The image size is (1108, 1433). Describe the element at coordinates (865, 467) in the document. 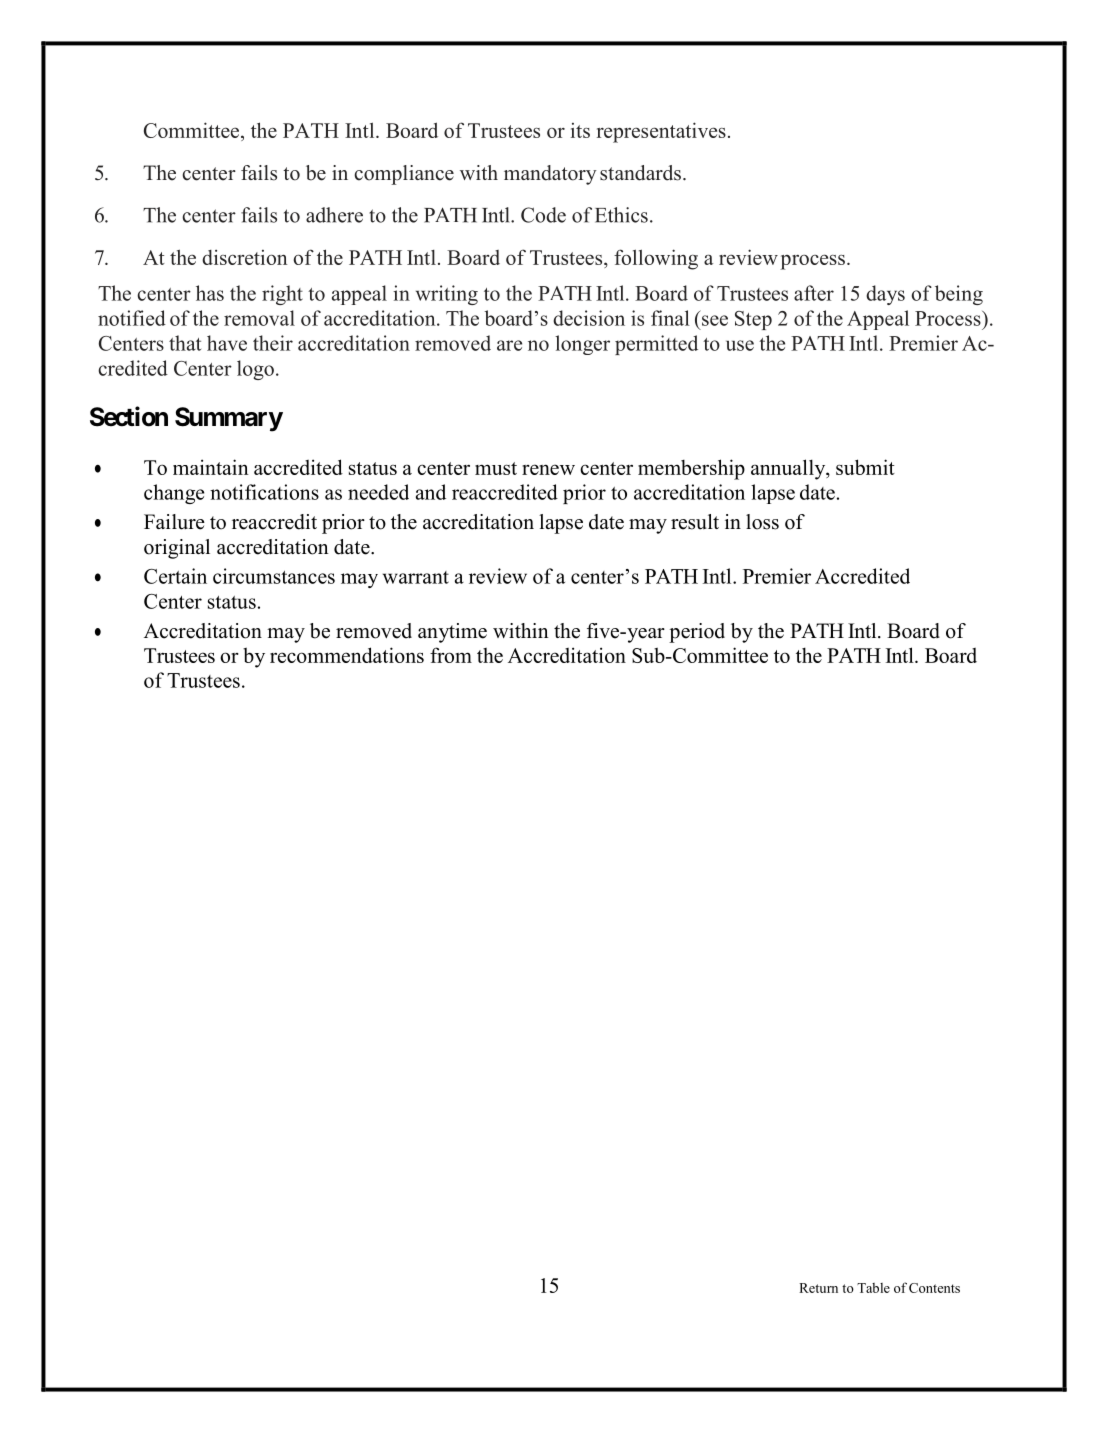

I see `submit` at that location.
